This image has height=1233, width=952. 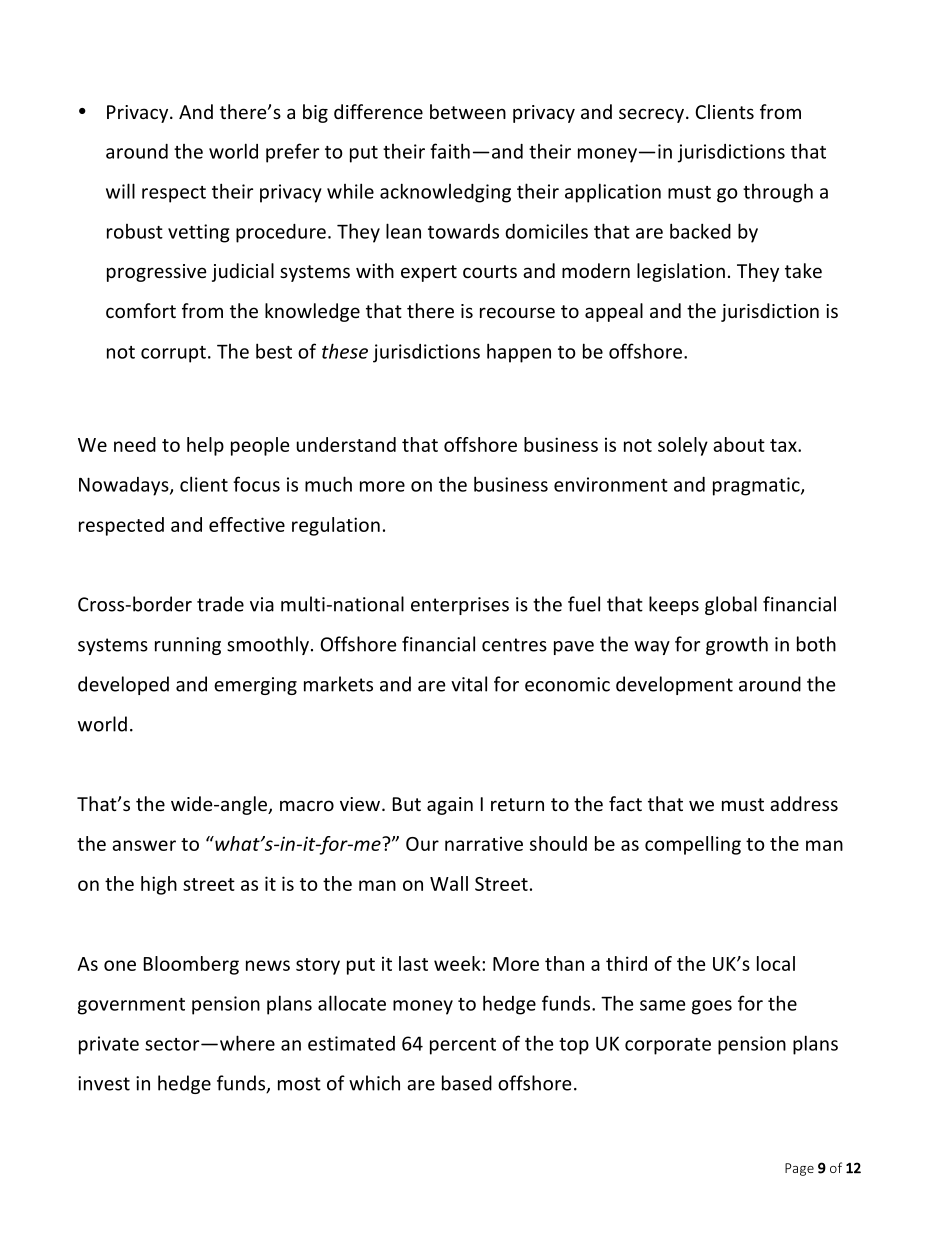 I want to click on enterprises, so click(x=460, y=606).
